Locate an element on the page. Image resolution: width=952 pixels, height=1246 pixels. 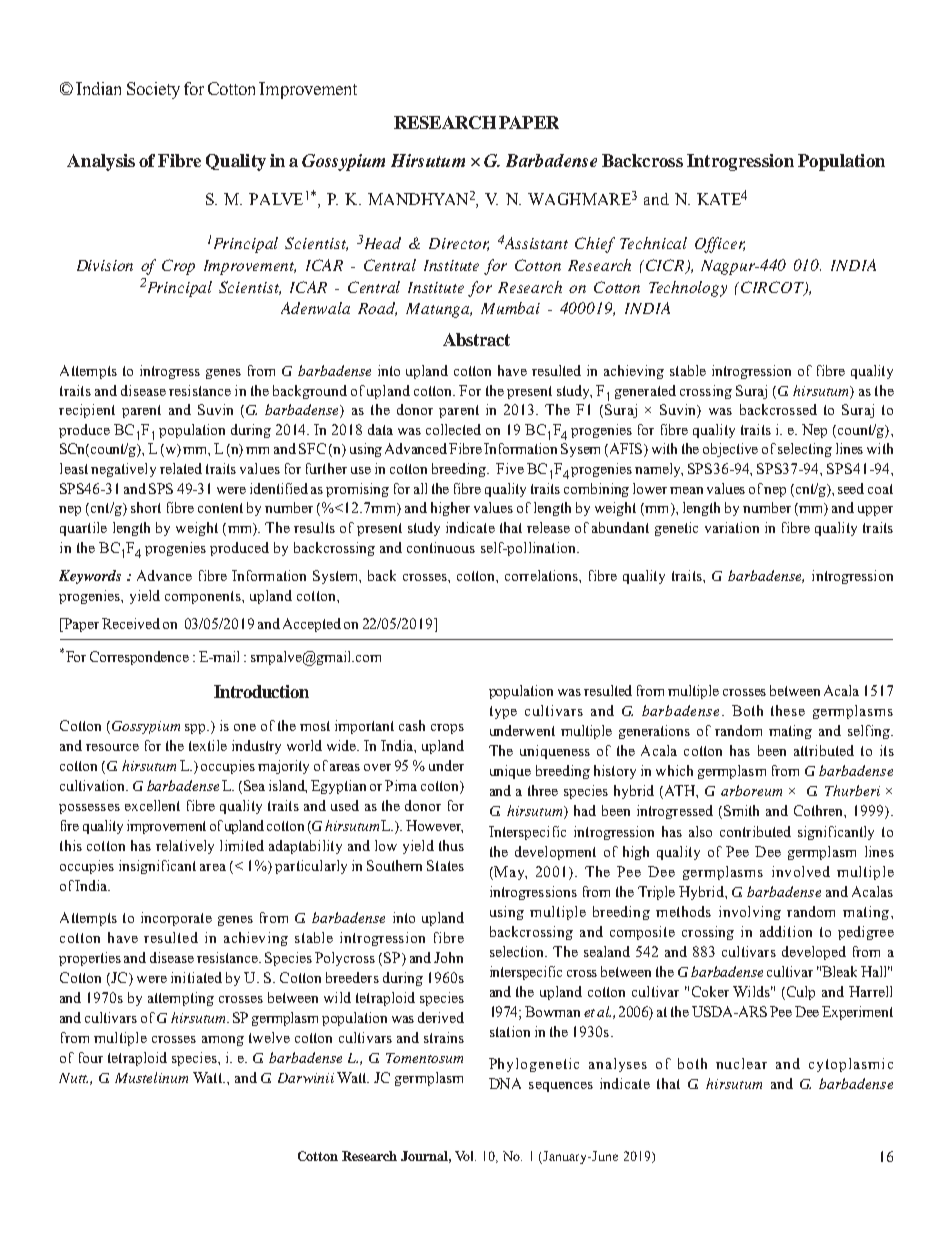
among is located at coordinates (223, 1041).
